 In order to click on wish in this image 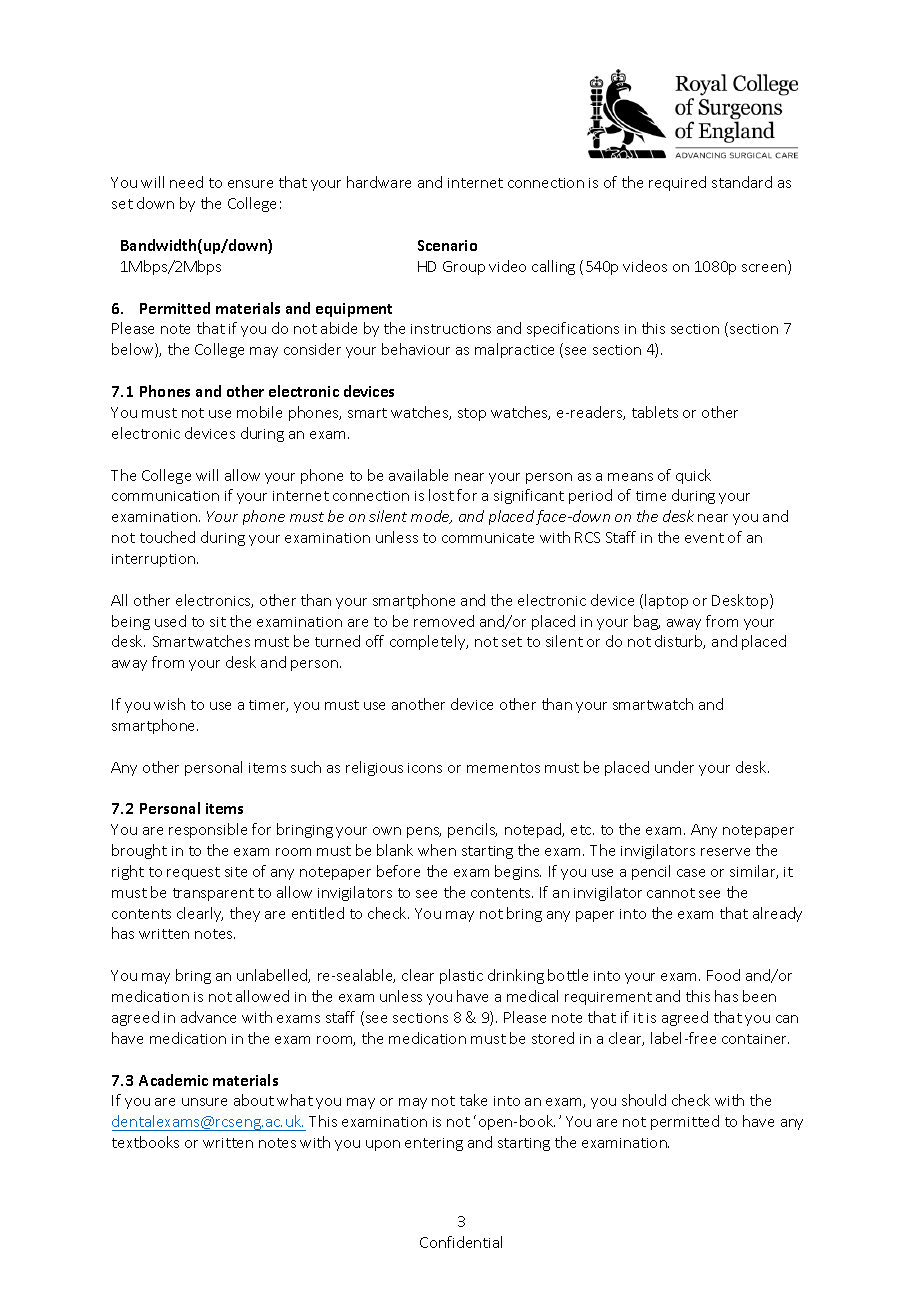, I will do `click(169, 704)`.
